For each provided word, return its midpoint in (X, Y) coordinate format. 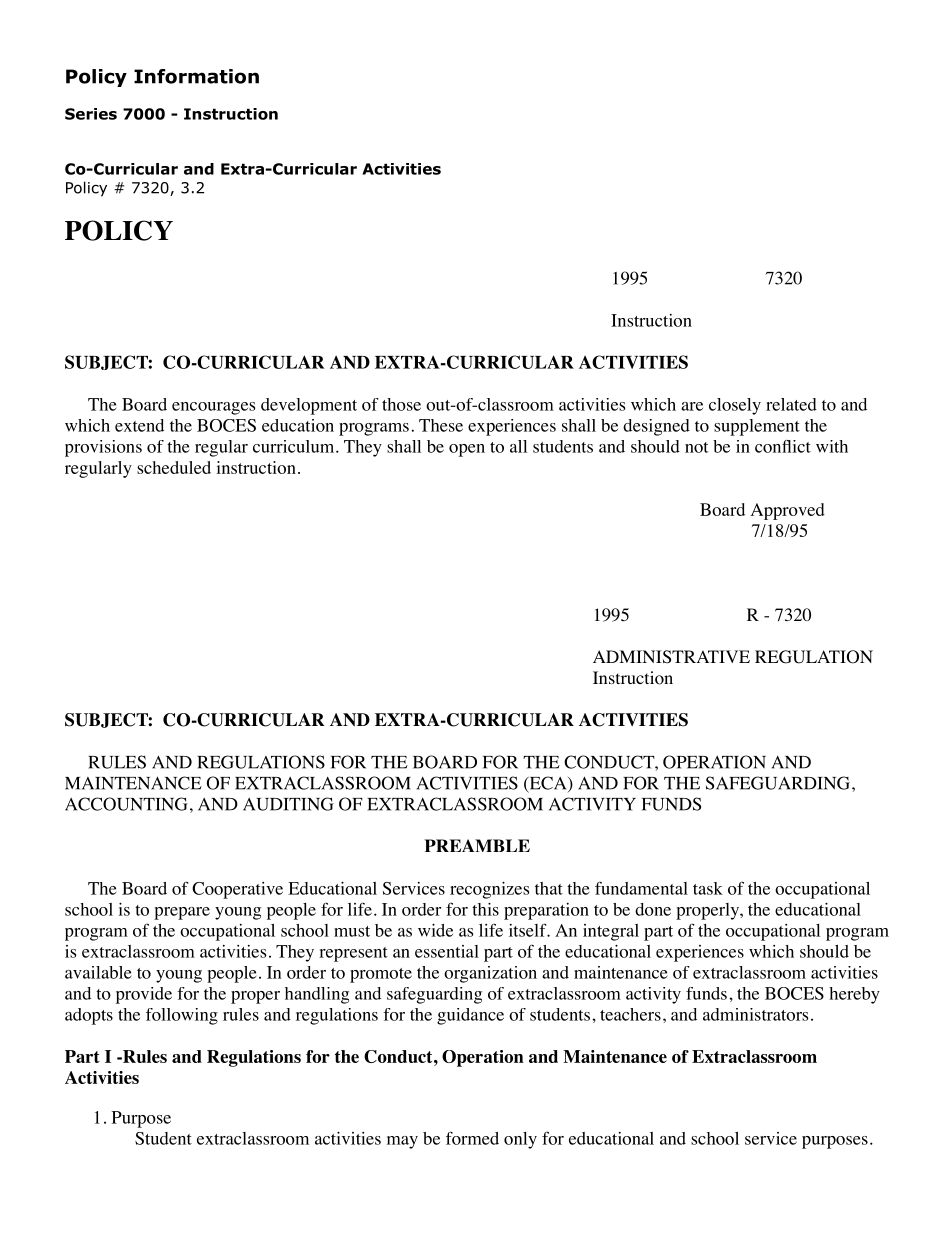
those (401, 404)
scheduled (174, 467)
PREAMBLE (477, 845)
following (182, 1016)
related (791, 404)
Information (196, 76)
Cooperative (237, 890)
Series (91, 114)
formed (472, 1138)
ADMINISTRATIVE (671, 657)
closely (735, 406)
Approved (788, 511)
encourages (213, 408)
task (708, 888)
